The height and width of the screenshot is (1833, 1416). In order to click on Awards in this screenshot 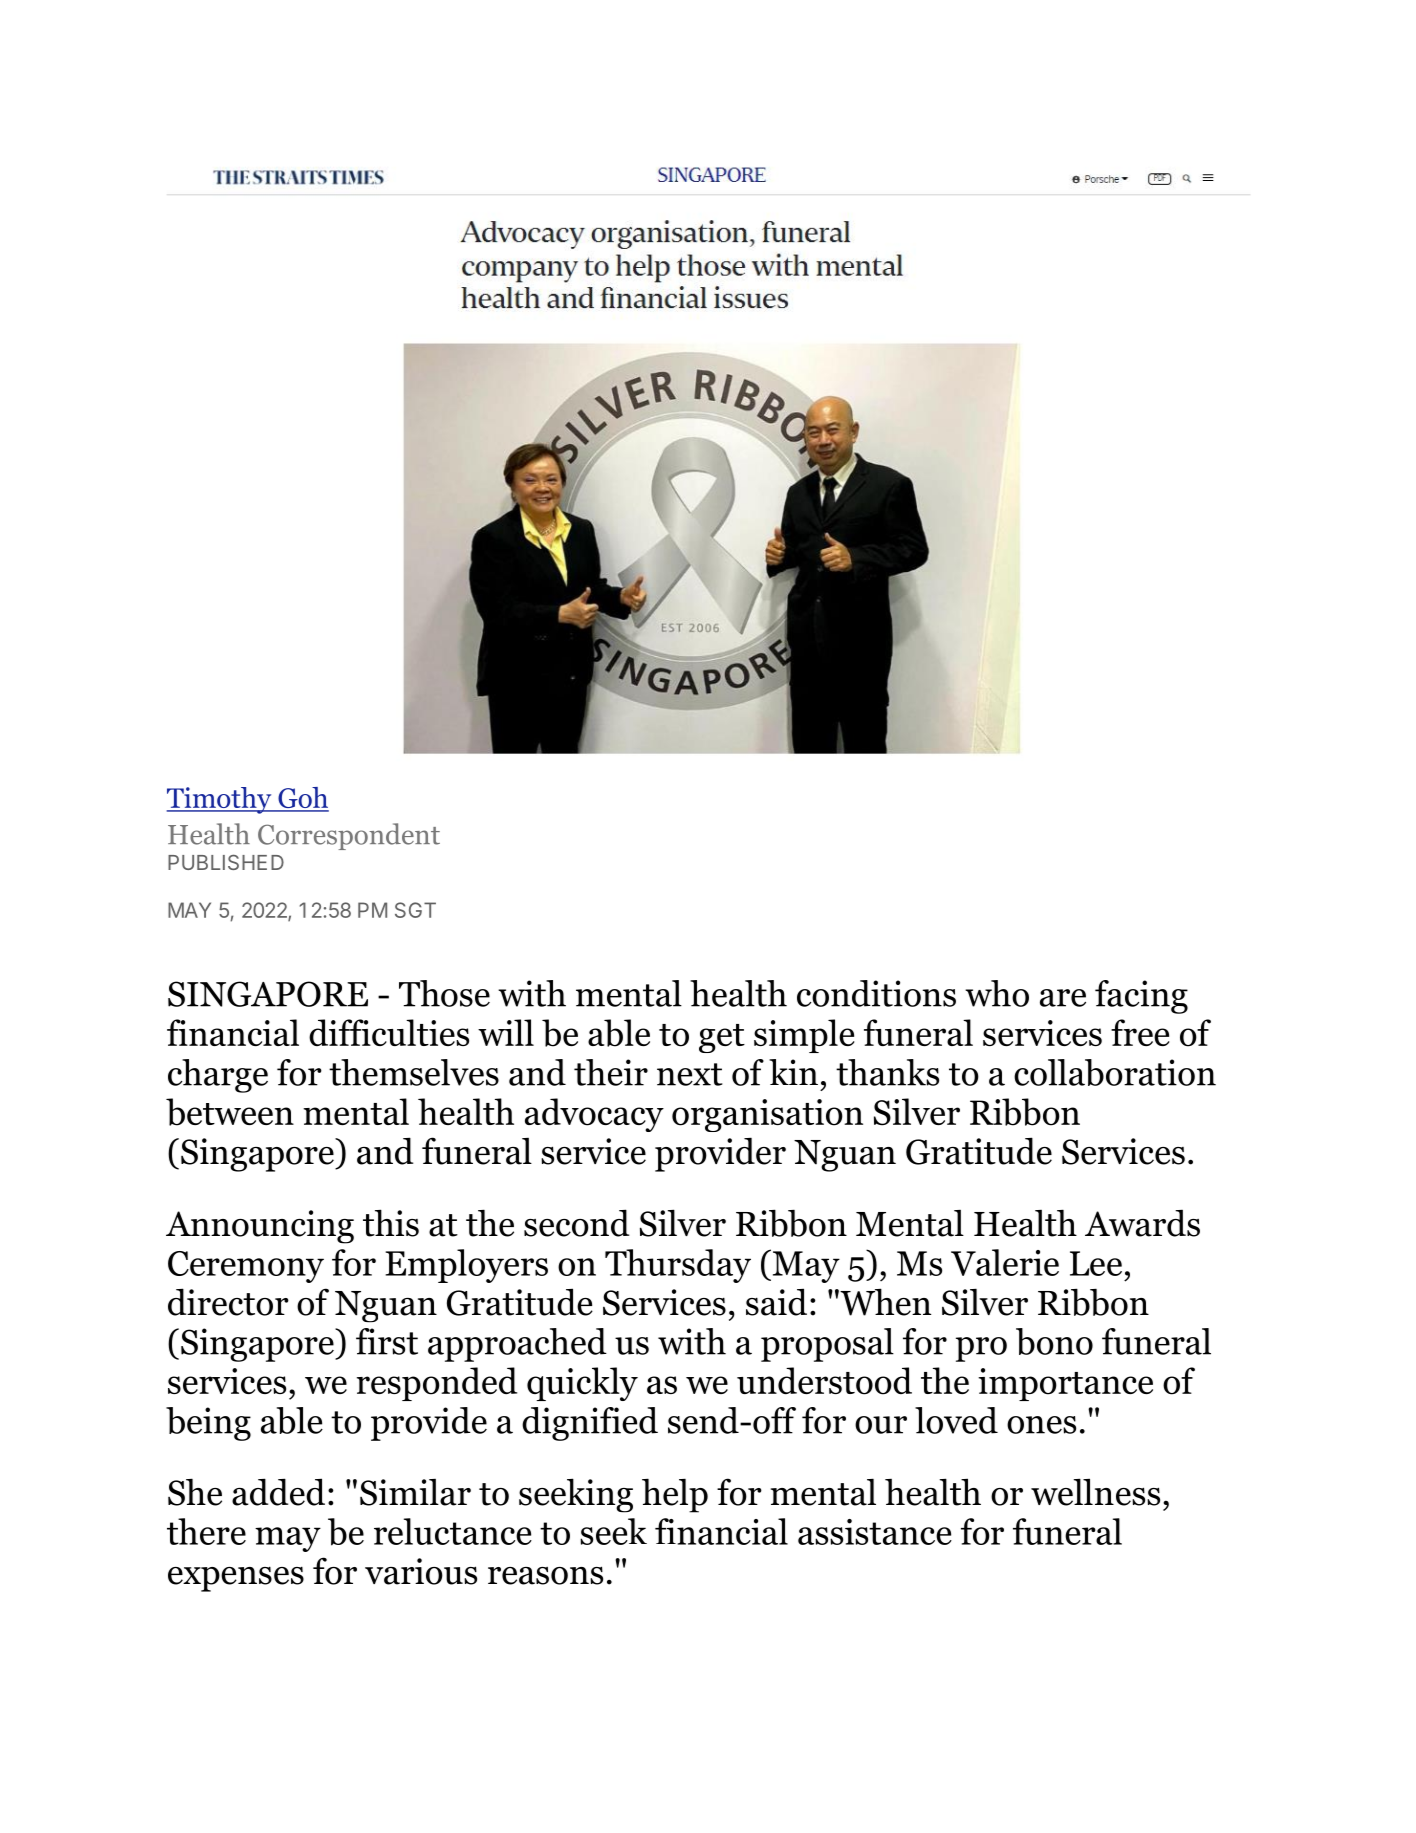, I will do `click(1142, 1223)`.
